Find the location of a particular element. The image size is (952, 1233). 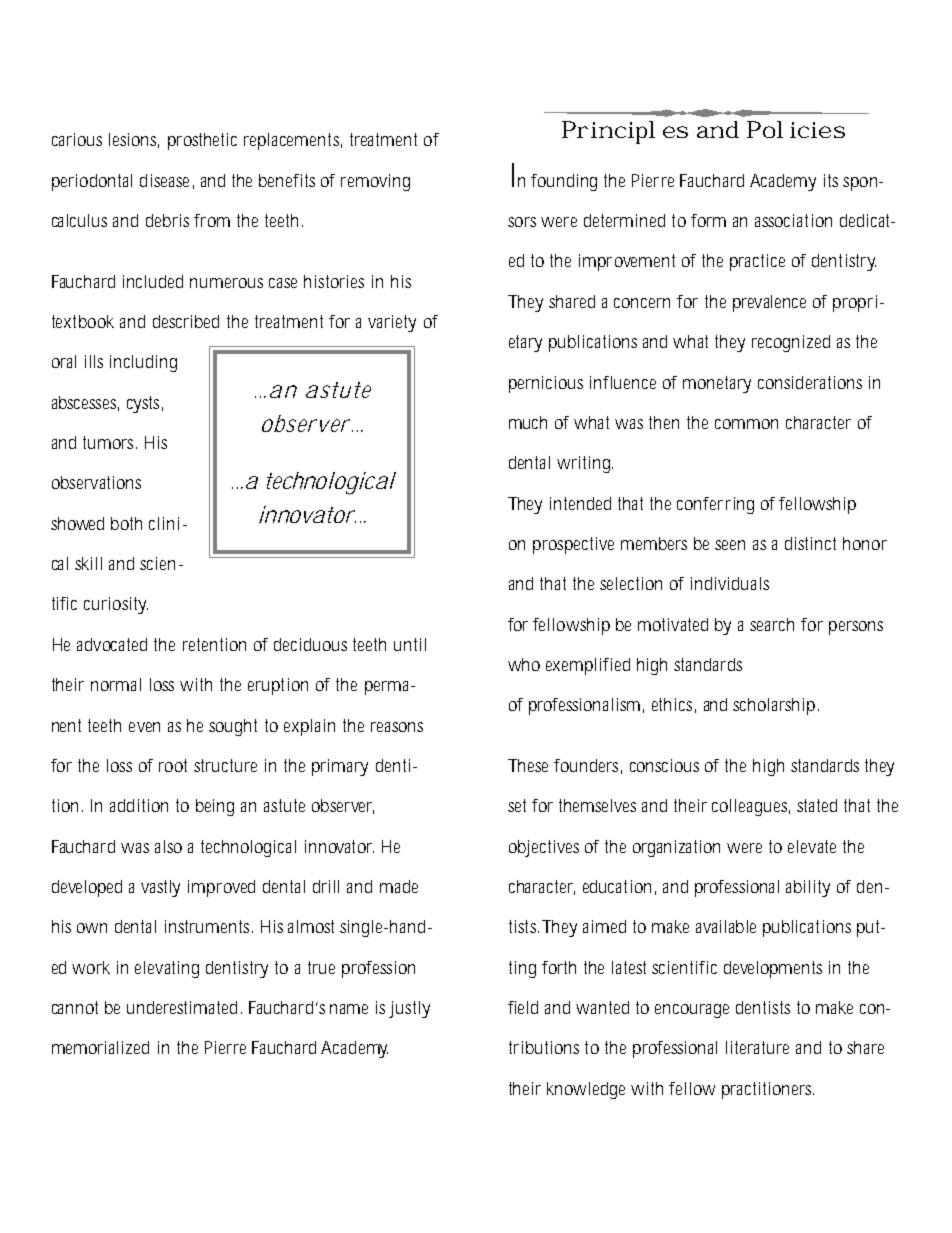

scholarship is located at coordinates (776, 706).
